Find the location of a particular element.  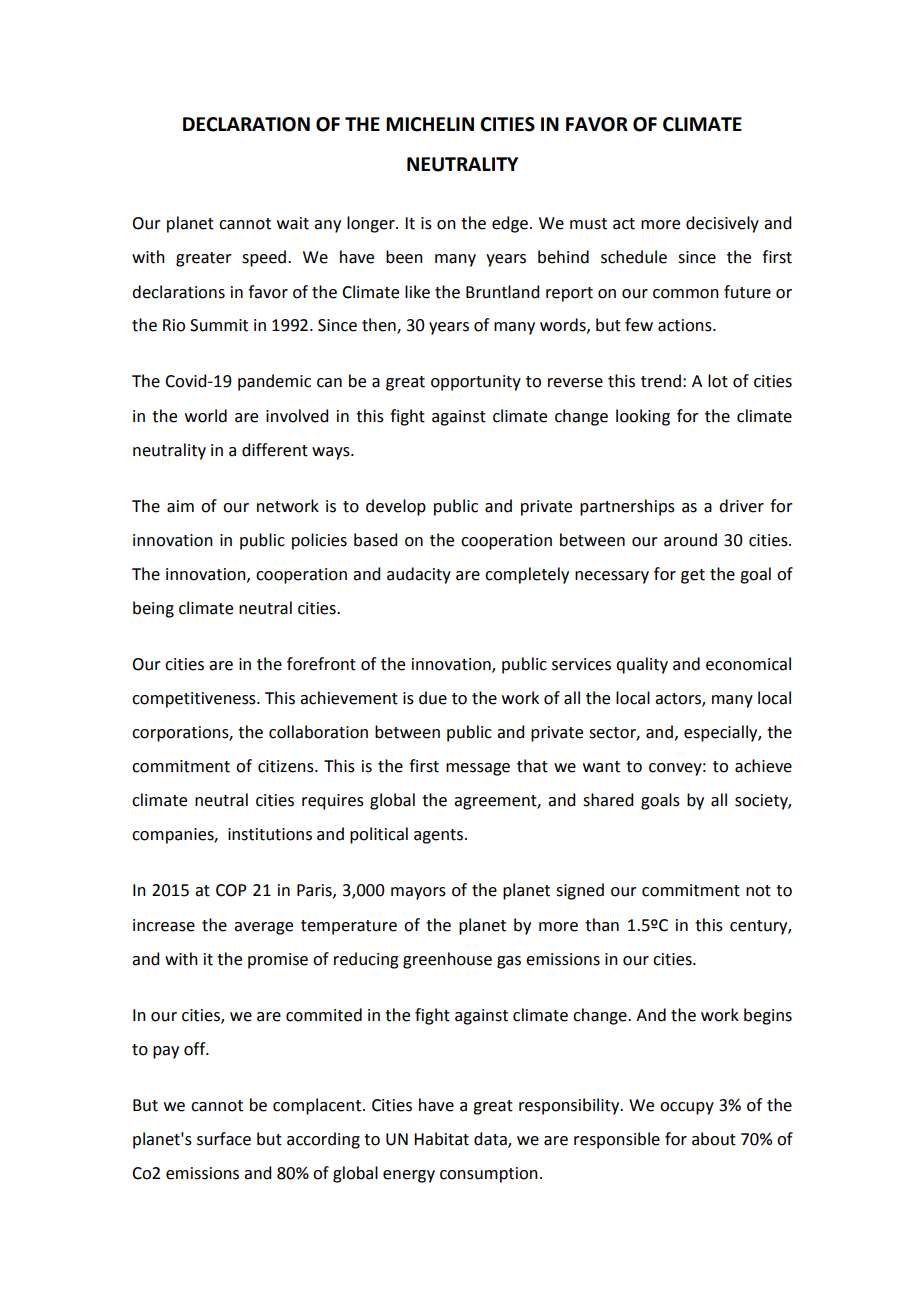

MICHELIN is located at coordinates (430, 124).
